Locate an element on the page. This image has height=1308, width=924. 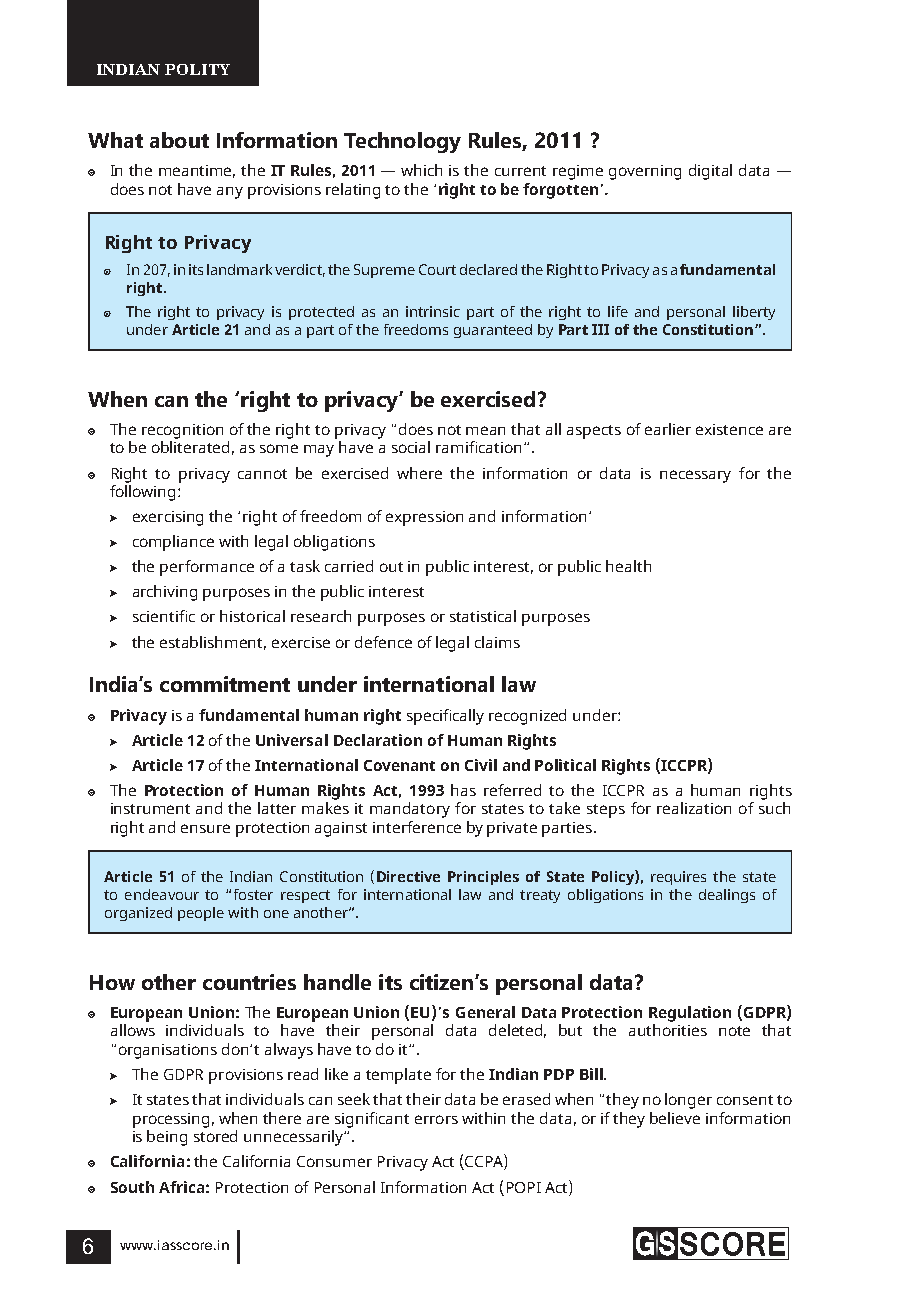
POLITY is located at coordinates (197, 69).
